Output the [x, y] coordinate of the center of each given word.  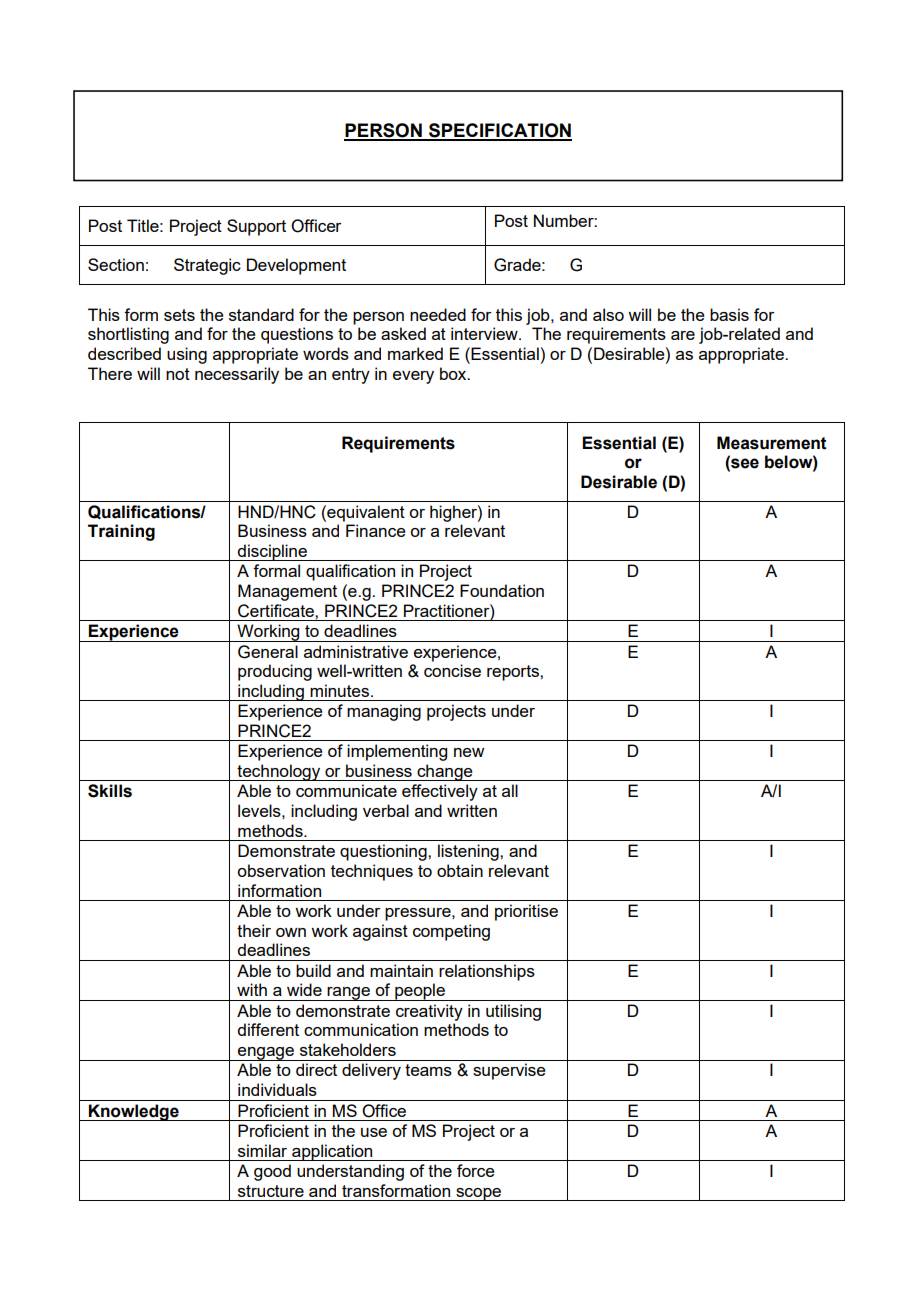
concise [452, 670]
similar [262, 1150]
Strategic [207, 266]
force [476, 1170]
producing [275, 672]
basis [729, 314]
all [510, 790]
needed [438, 314]
